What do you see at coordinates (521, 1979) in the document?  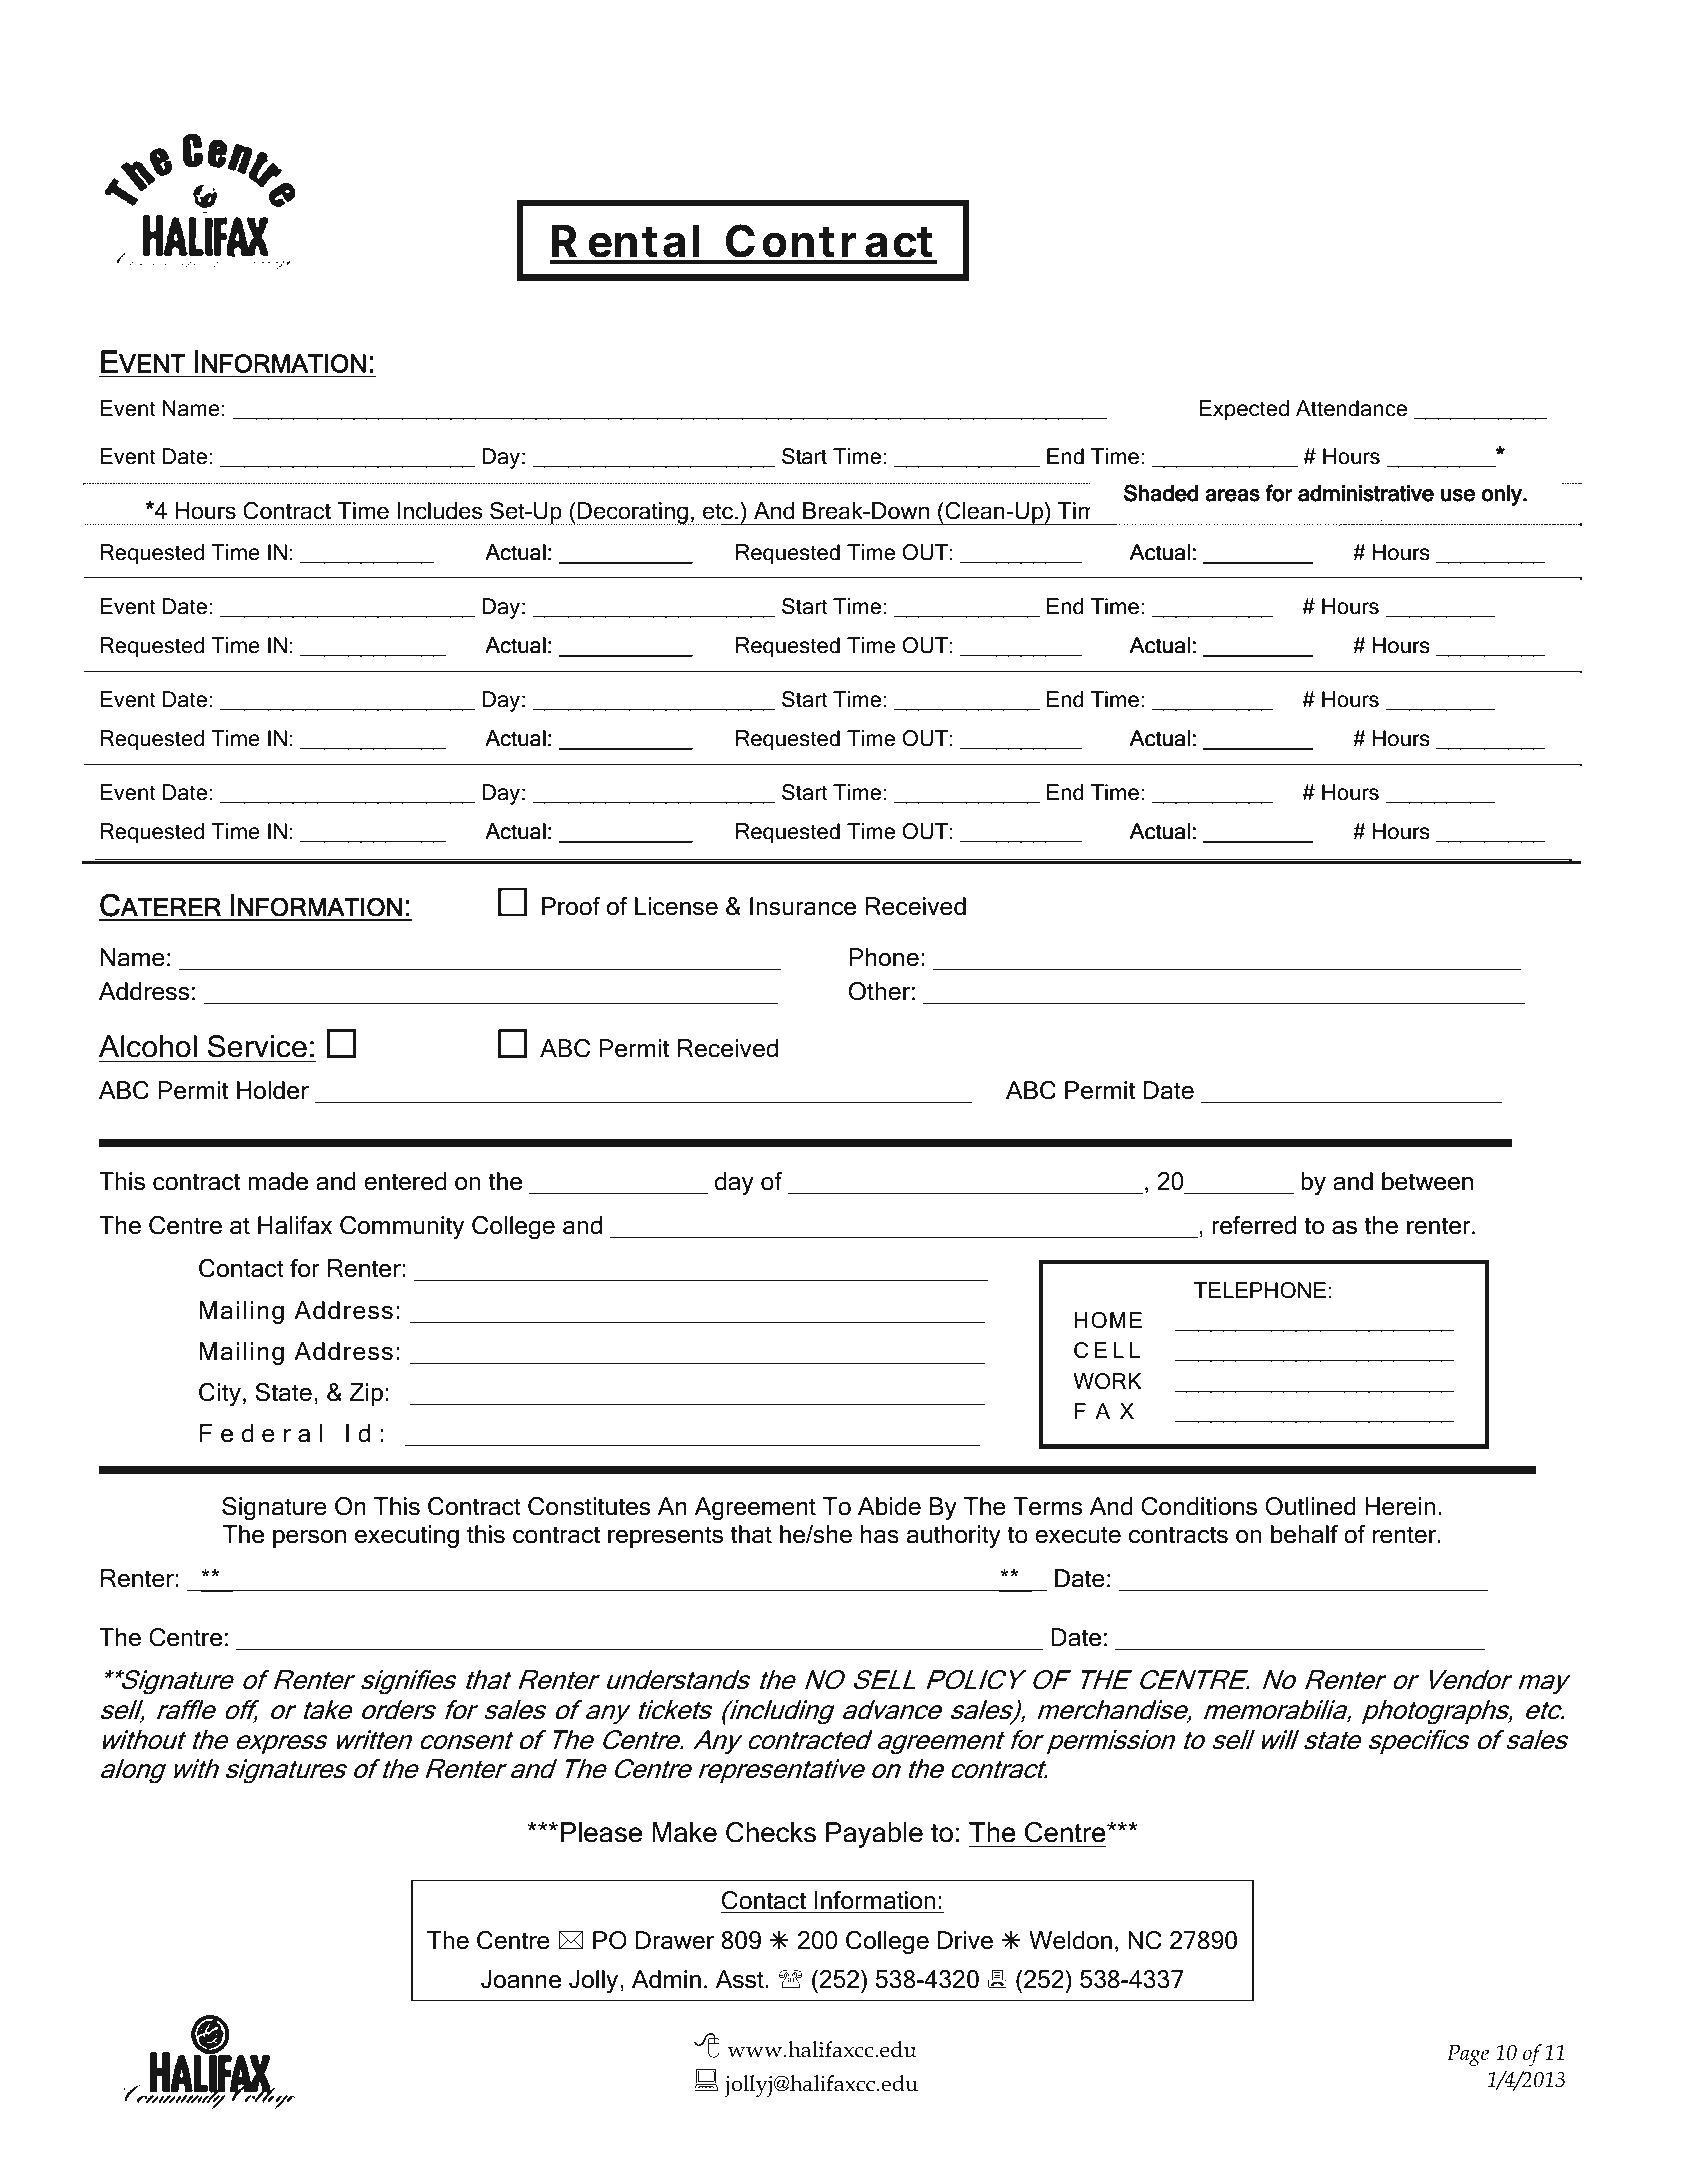 I see `Joanne` at bounding box center [521, 1979].
